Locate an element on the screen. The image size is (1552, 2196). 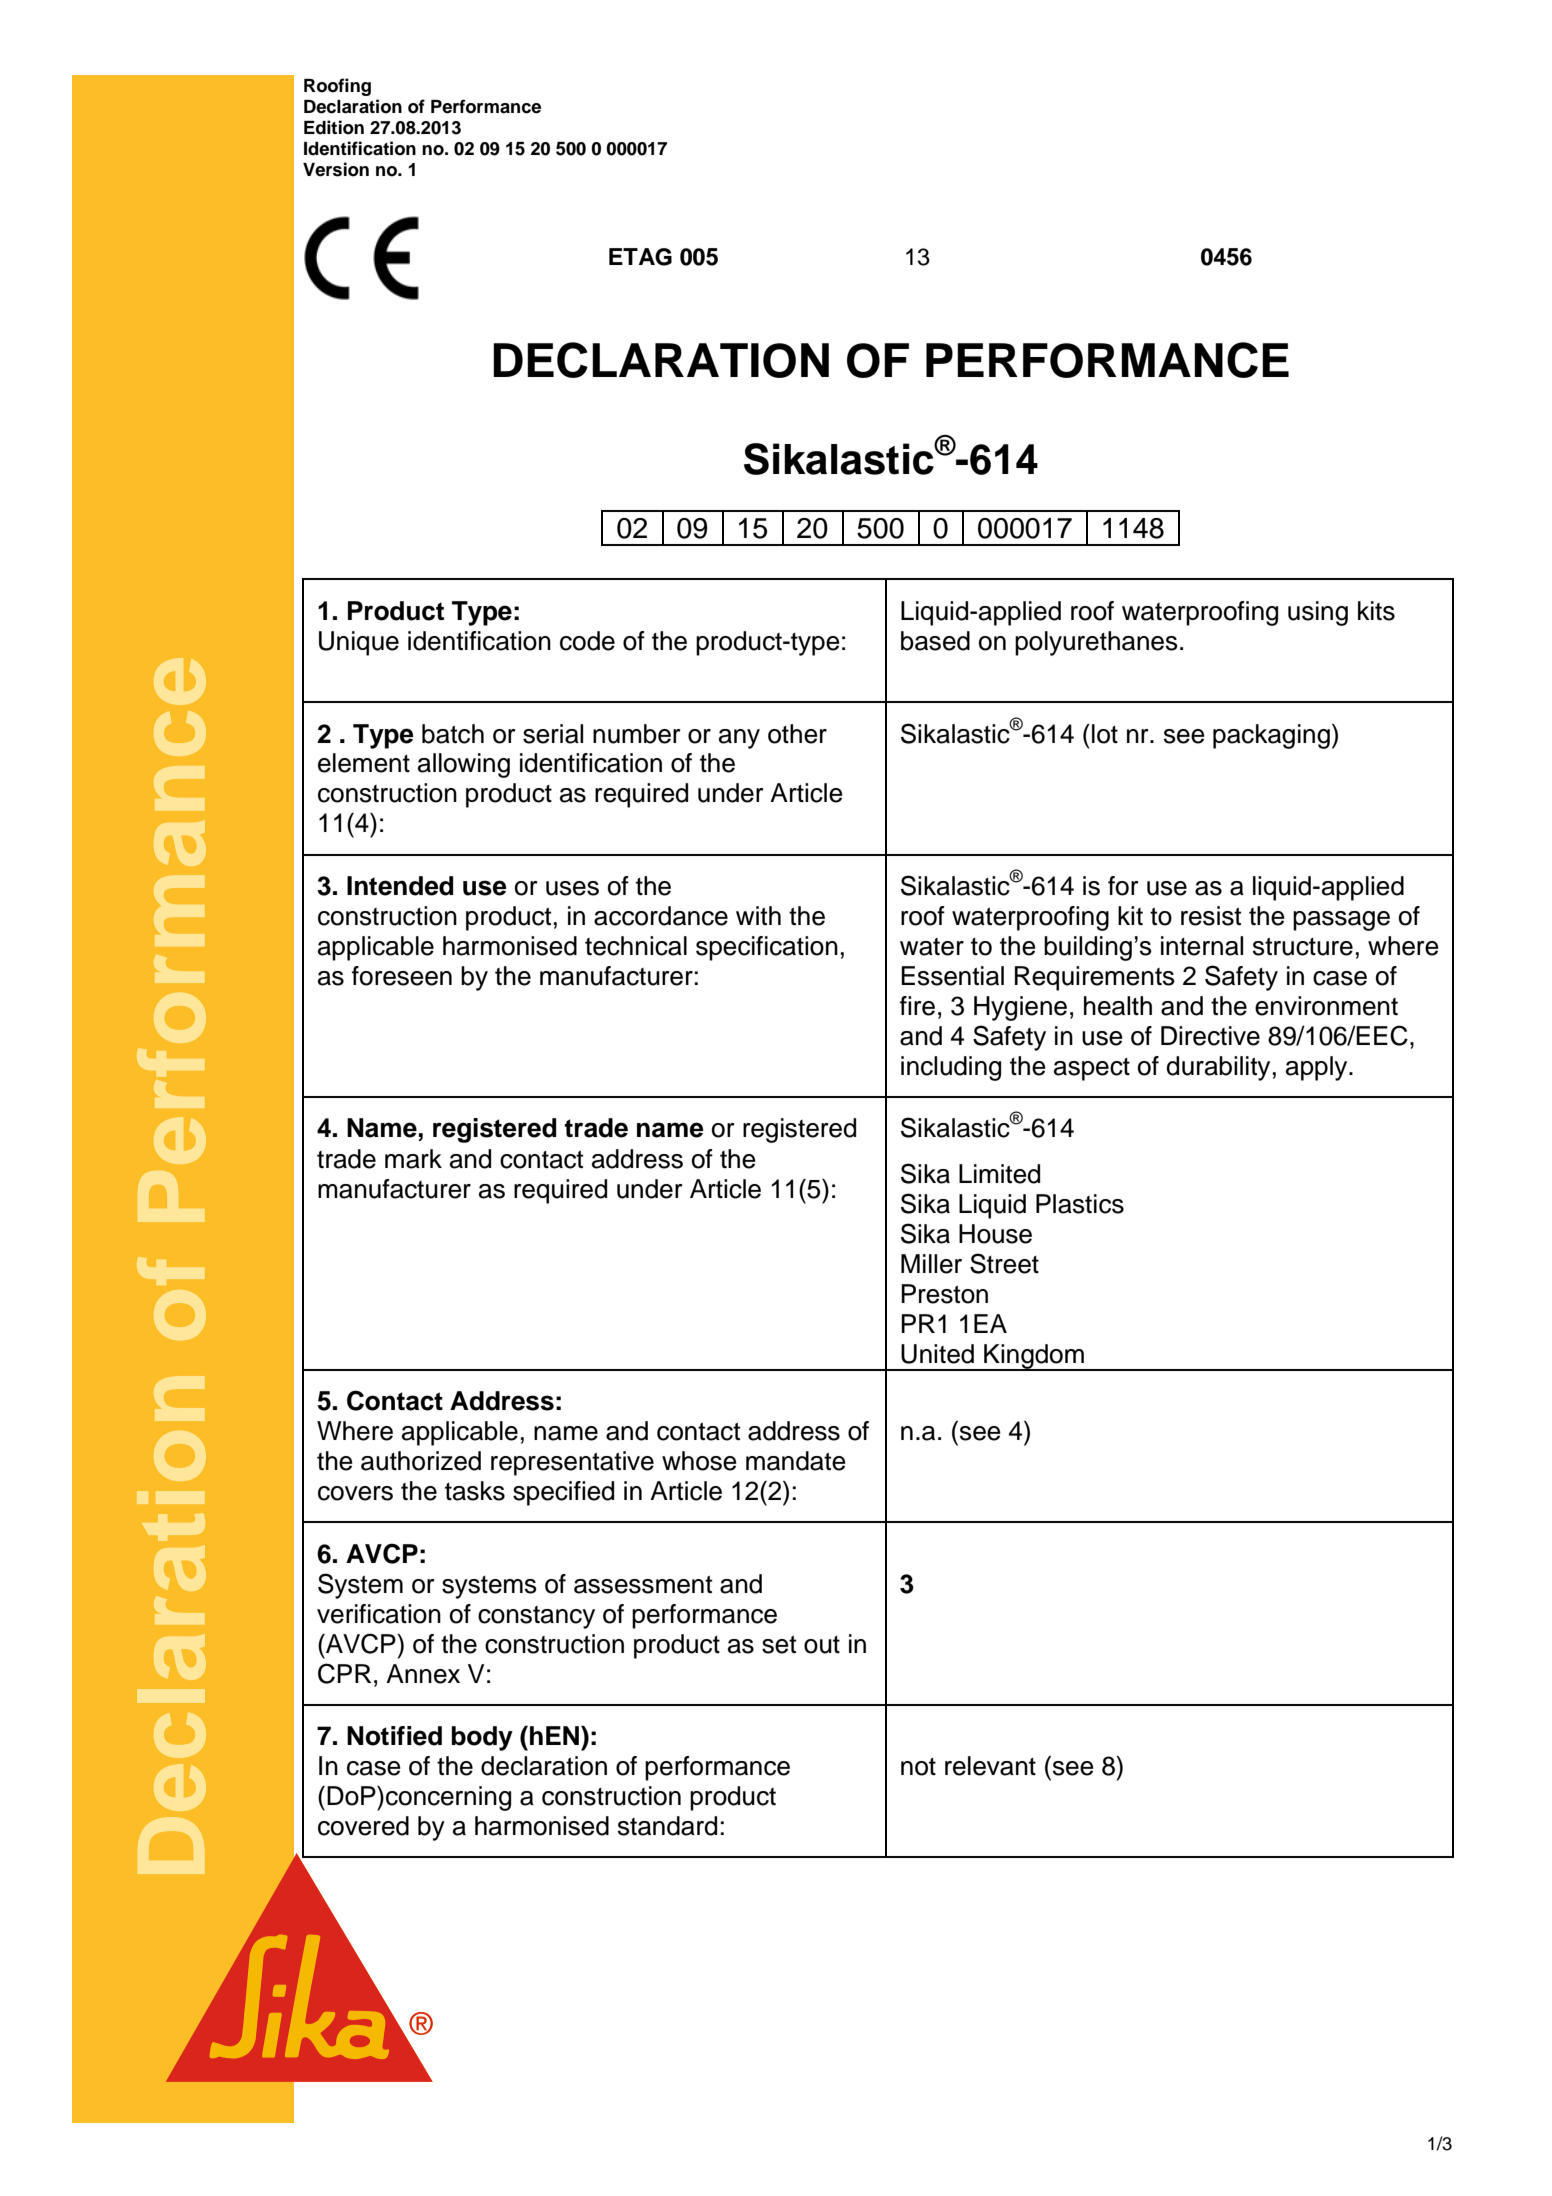
ETAG is located at coordinates (640, 257).
